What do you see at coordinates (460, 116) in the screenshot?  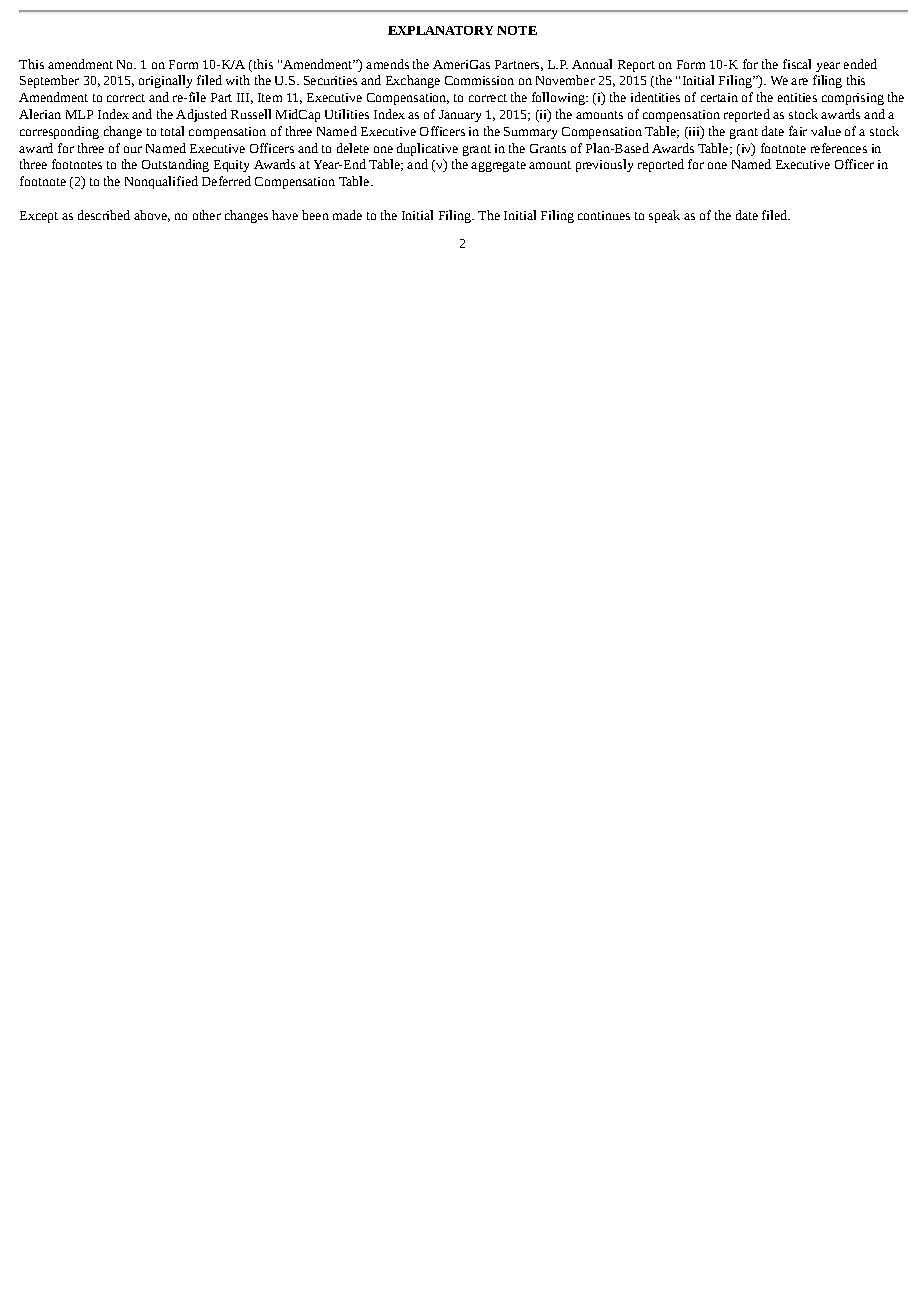 I see `January` at bounding box center [460, 116].
